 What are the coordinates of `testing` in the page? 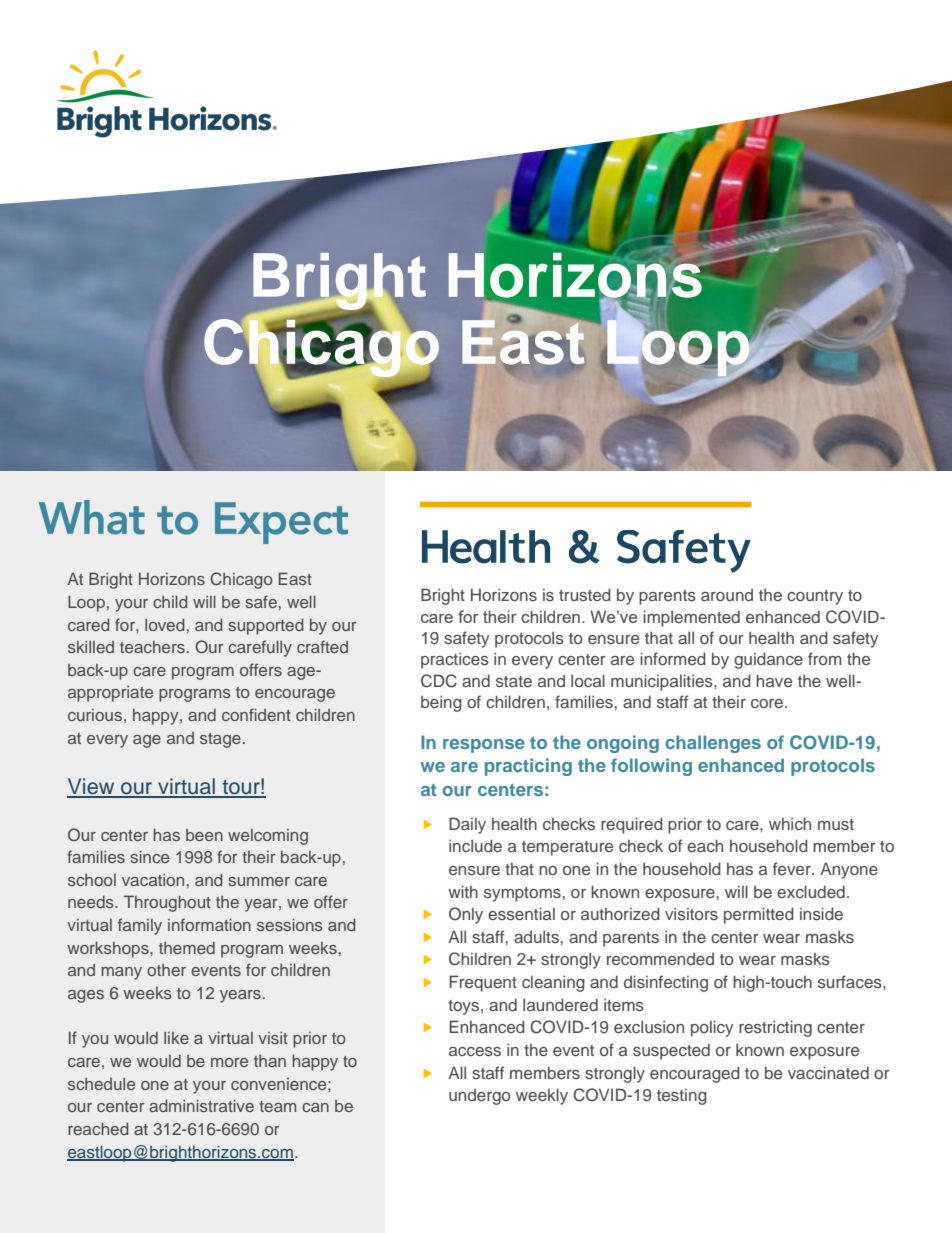 It's located at (682, 1097).
